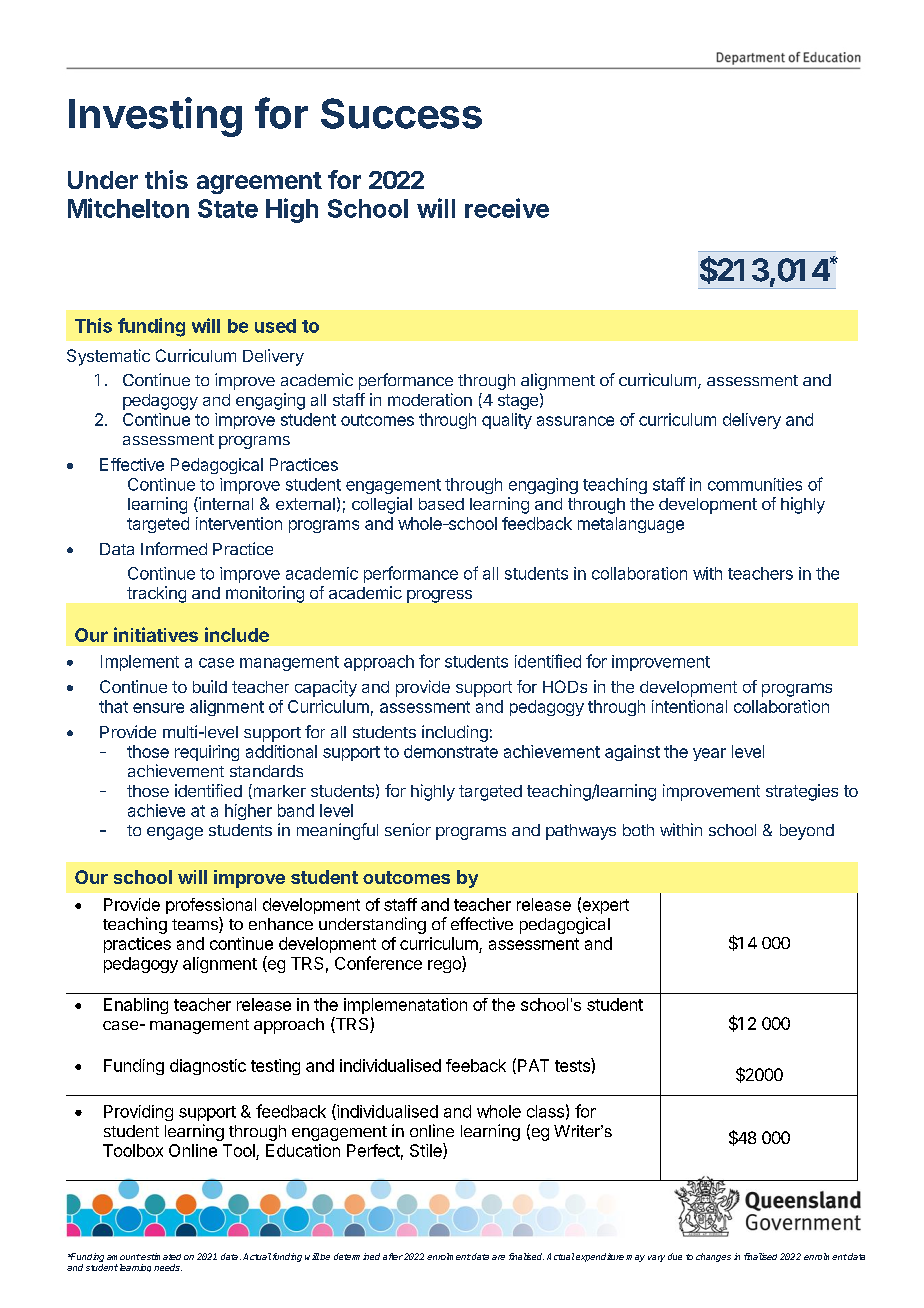  What do you see at coordinates (211, 906) in the page?
I see `professional` at bounding box center [211, 906].
